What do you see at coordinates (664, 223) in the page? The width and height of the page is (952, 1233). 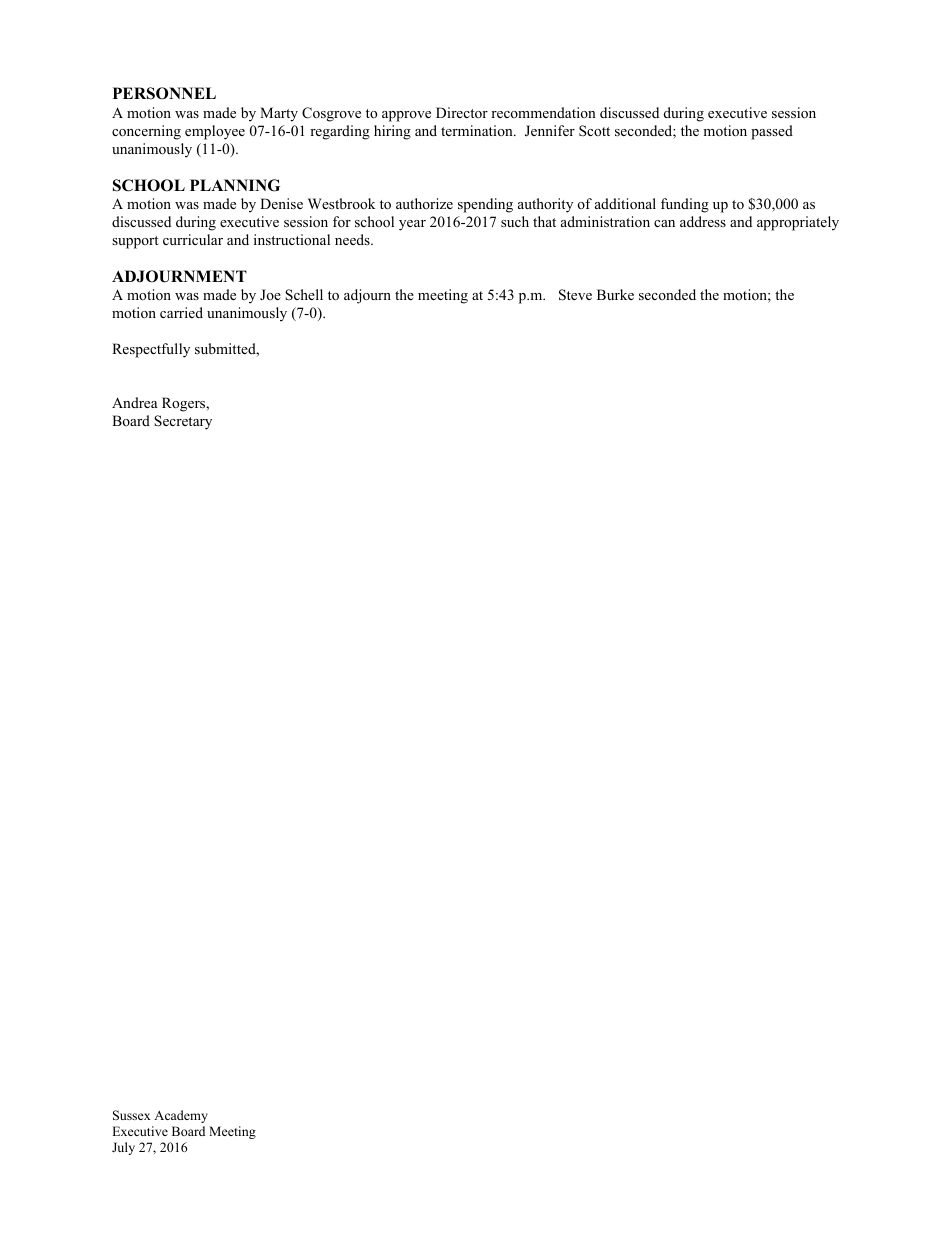 I see `can` at bounding box center [664, 223].
